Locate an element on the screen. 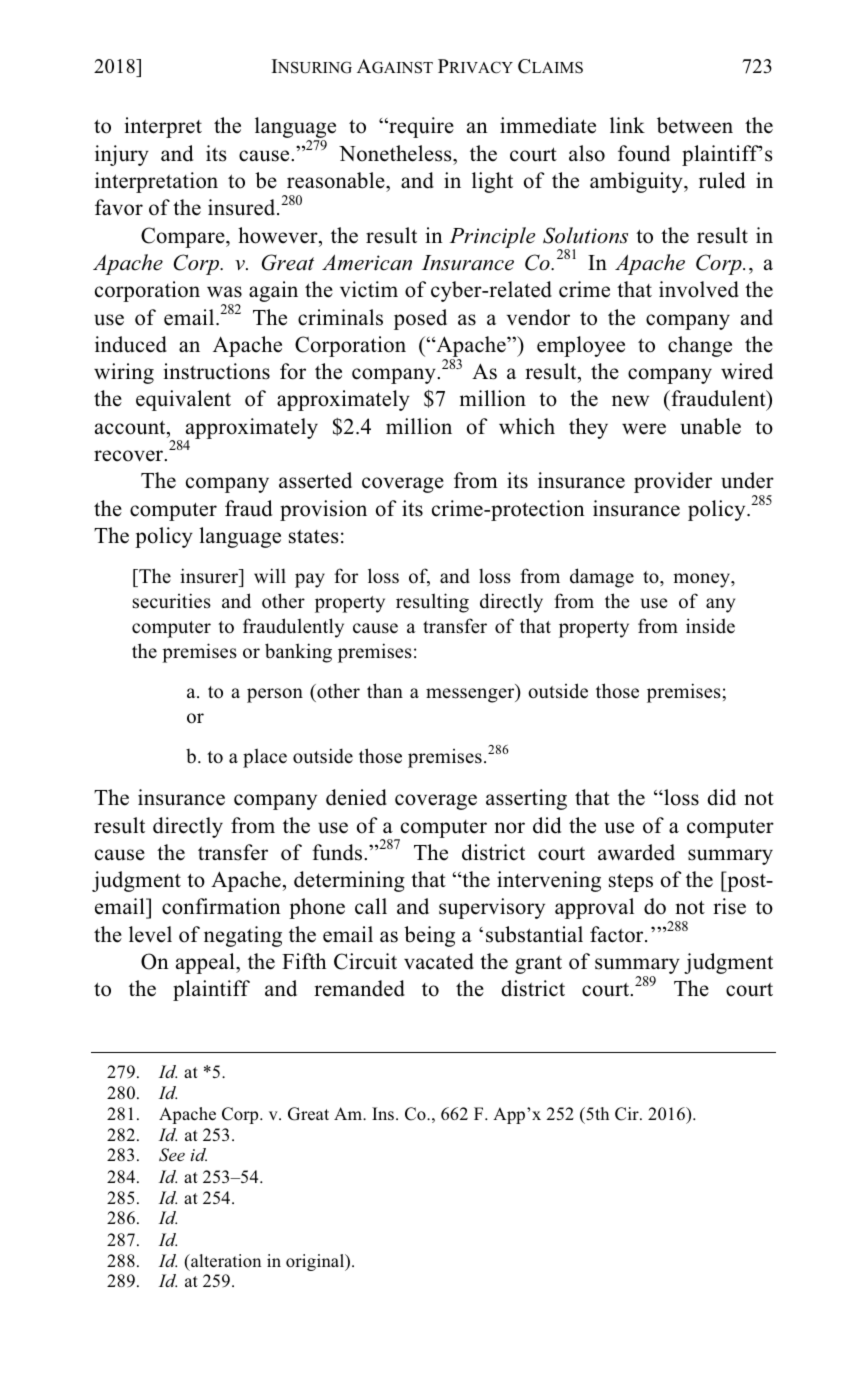 This screenshot has width=868, height=1398. vacated is located at coordinates (439, 961).
